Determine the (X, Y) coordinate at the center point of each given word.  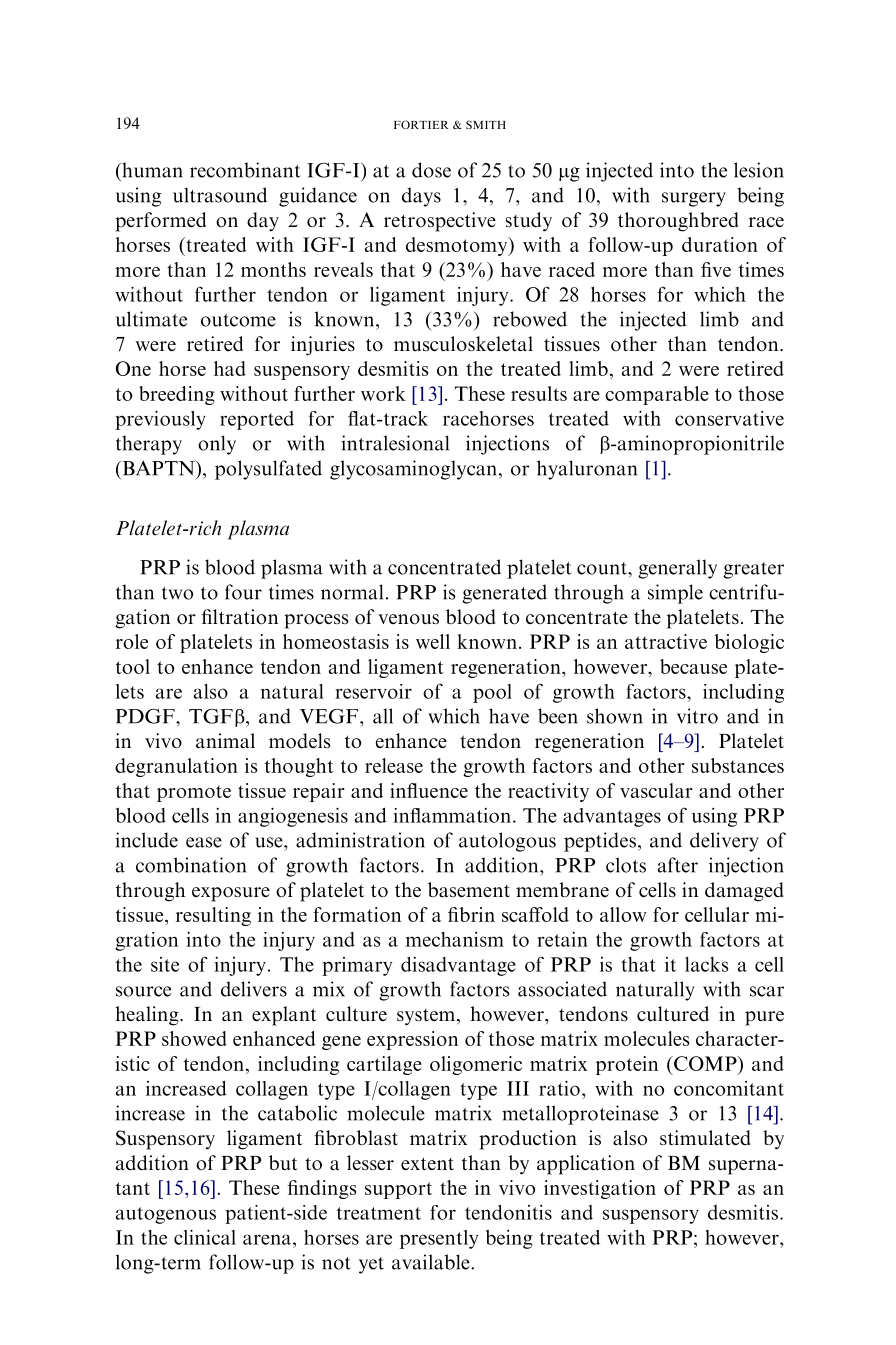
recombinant (245, 170)
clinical (205, 1237)
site (165, 964)
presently (439, 1239)
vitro (697, 716)
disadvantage (458, 966)
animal (225, 741)
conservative (729, 418)
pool (492, 693)
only (217, 445)
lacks (706, 964)
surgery (694, 199)
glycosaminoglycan (413, 470)
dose (431, 170)
